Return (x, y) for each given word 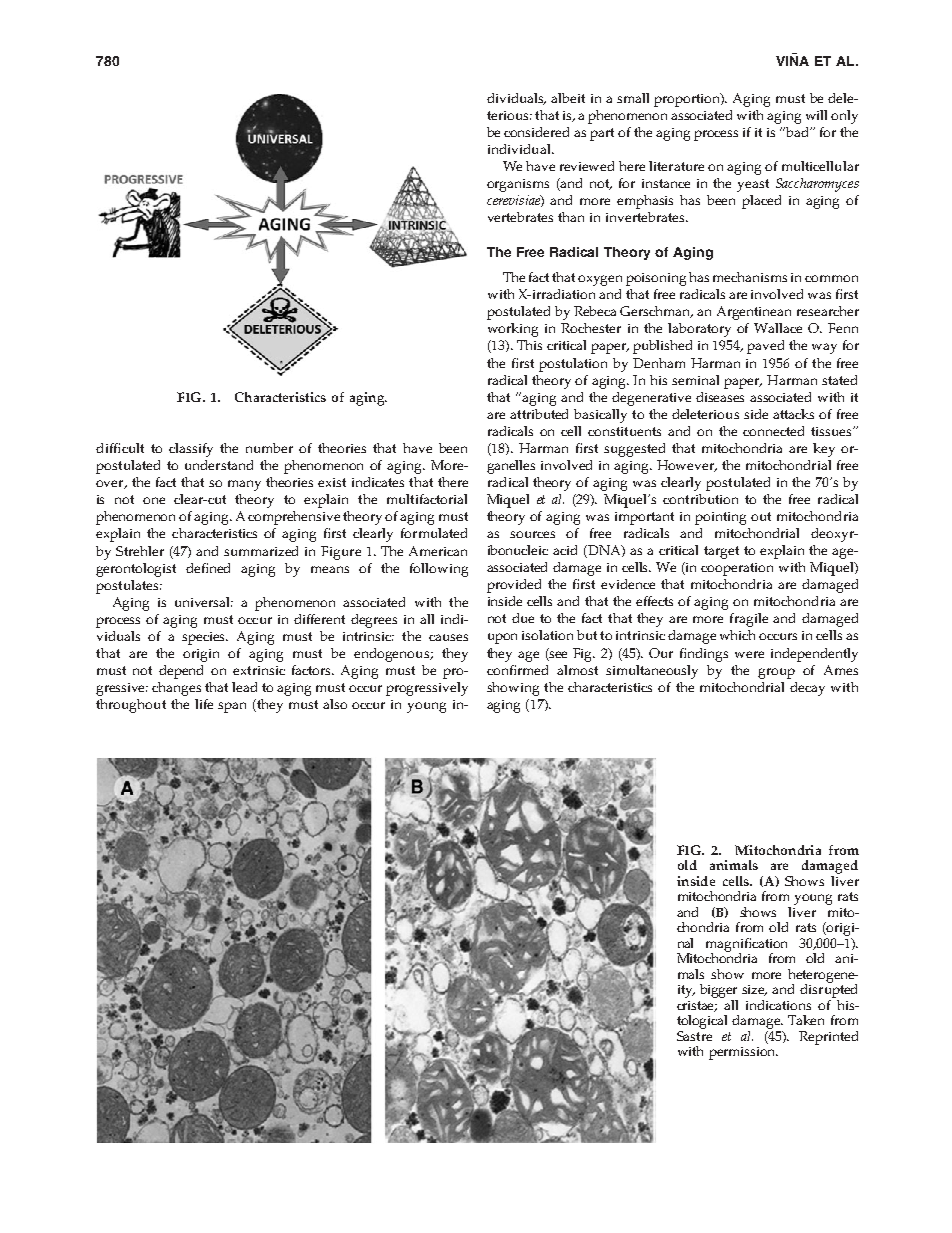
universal (204, 602)
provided (514, 586)
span (232, 707)
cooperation (737, 569)
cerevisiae (514, 201)
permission (743, 1053)
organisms (518, 185)
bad (797, 132)
